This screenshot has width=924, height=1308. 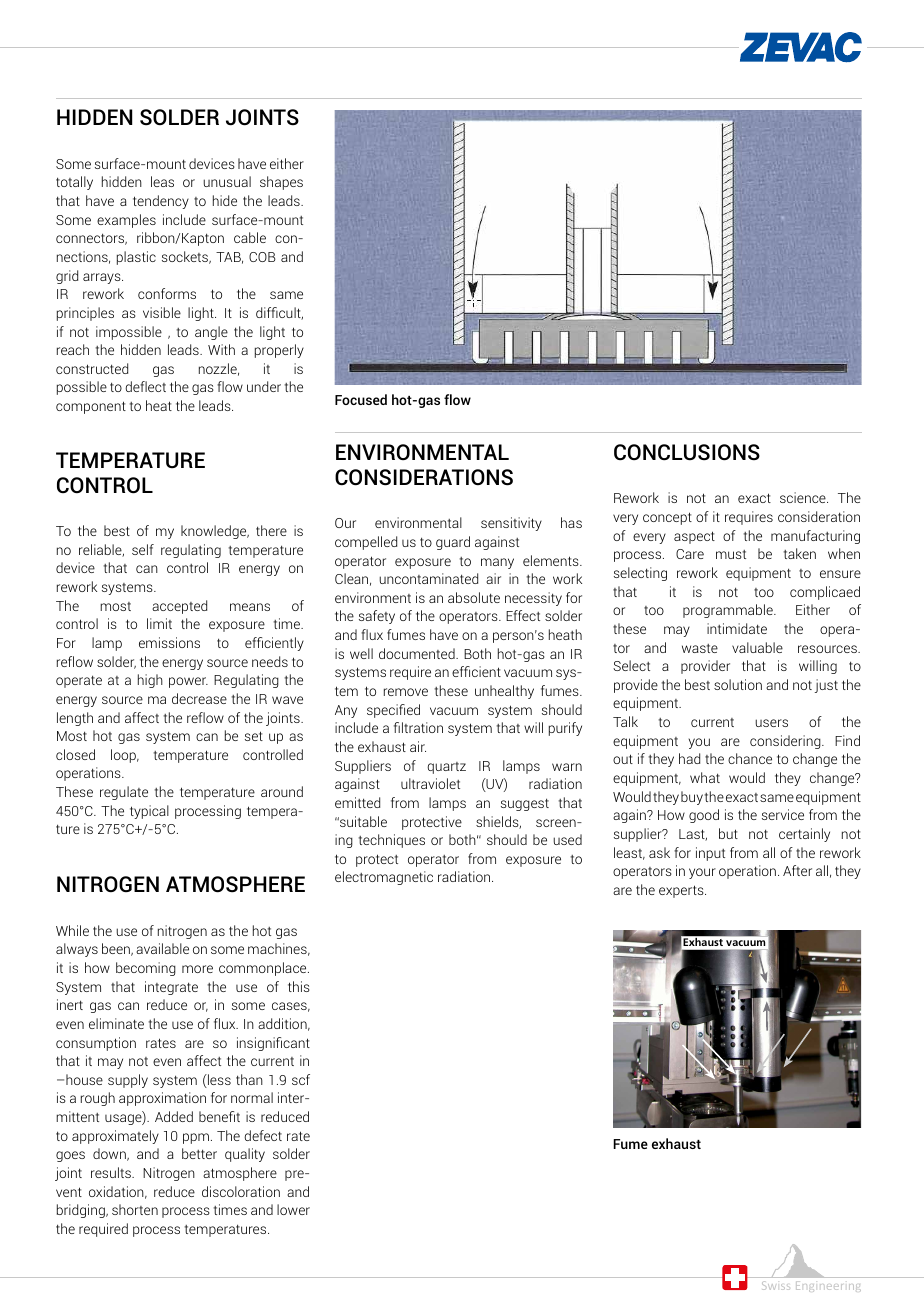 I want to click on decrease, so click(x=199, y=698).
